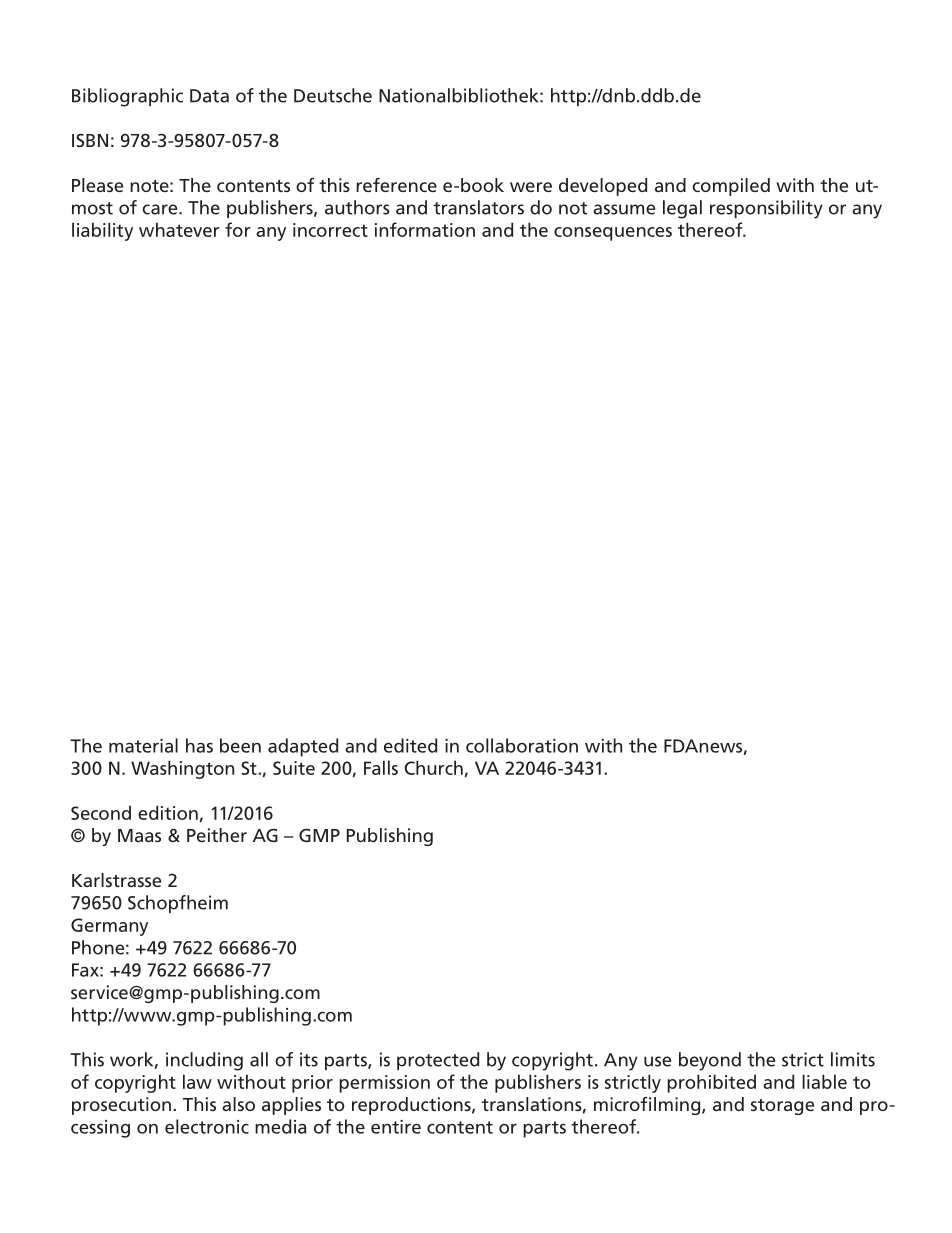  Describe the element at coordinates (613, 234) in the screenshot. I see `consequences` at that location.
